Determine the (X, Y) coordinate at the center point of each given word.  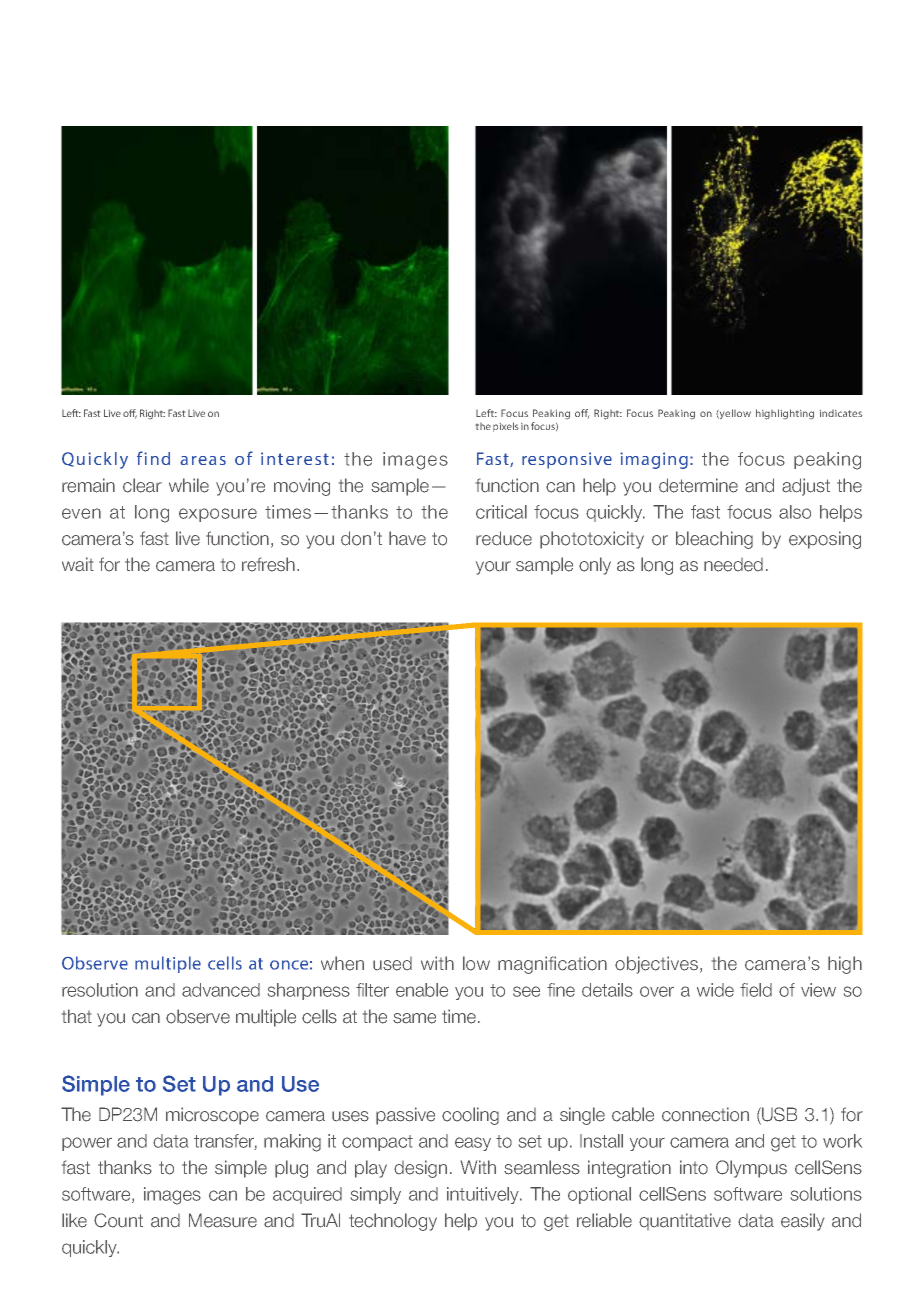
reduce (504, 538)
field (756, 990)
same (414, 1018)
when (342, 963)
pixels (506, 427)
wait (78, 564)
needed (733, 565)
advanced (221, 990)
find (153, 458)
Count (118, 1220)
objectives (656, 965)
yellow (734, 414)
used (392, 964)
